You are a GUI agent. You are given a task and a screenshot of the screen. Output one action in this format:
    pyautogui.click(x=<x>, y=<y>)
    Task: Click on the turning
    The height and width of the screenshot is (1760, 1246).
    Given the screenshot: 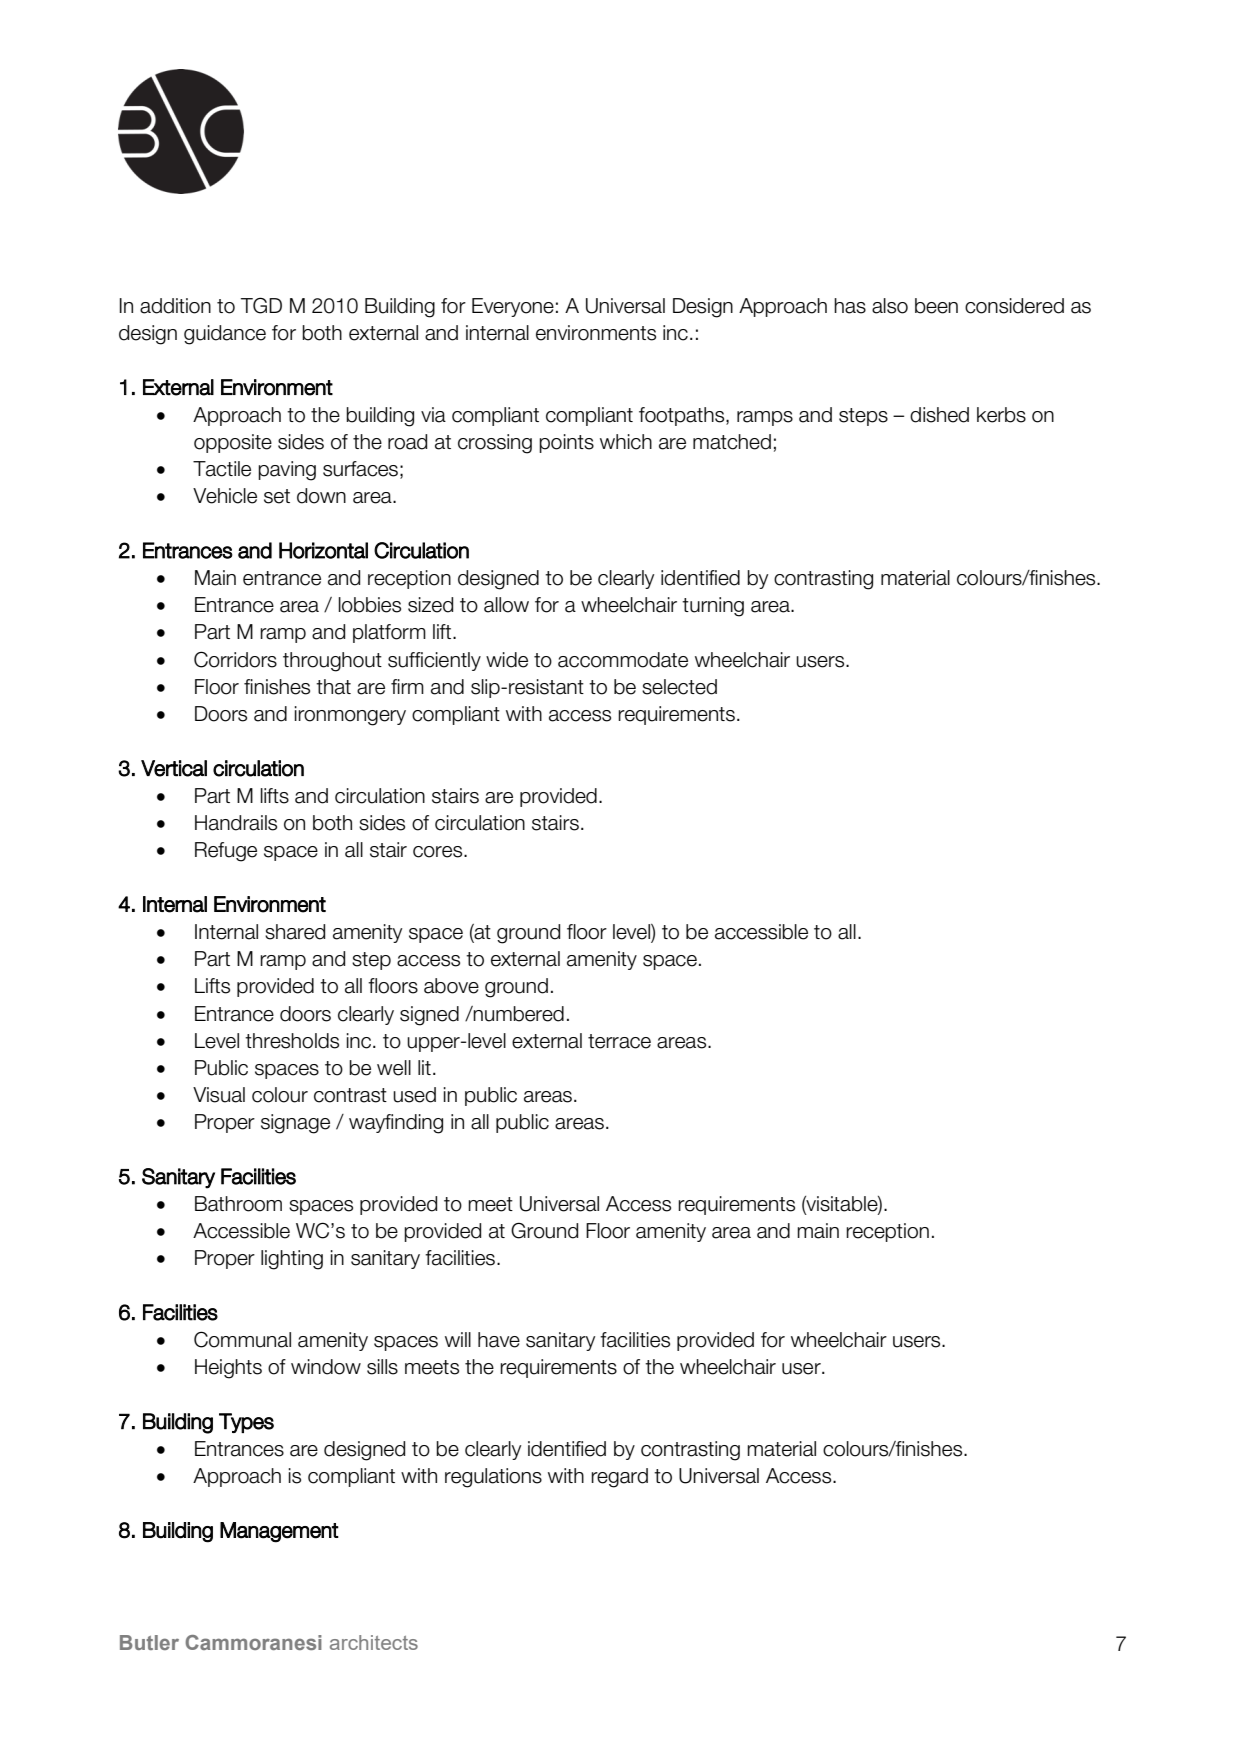 What is the action you would take?
    pyautogui.click(x=713, y=607)
